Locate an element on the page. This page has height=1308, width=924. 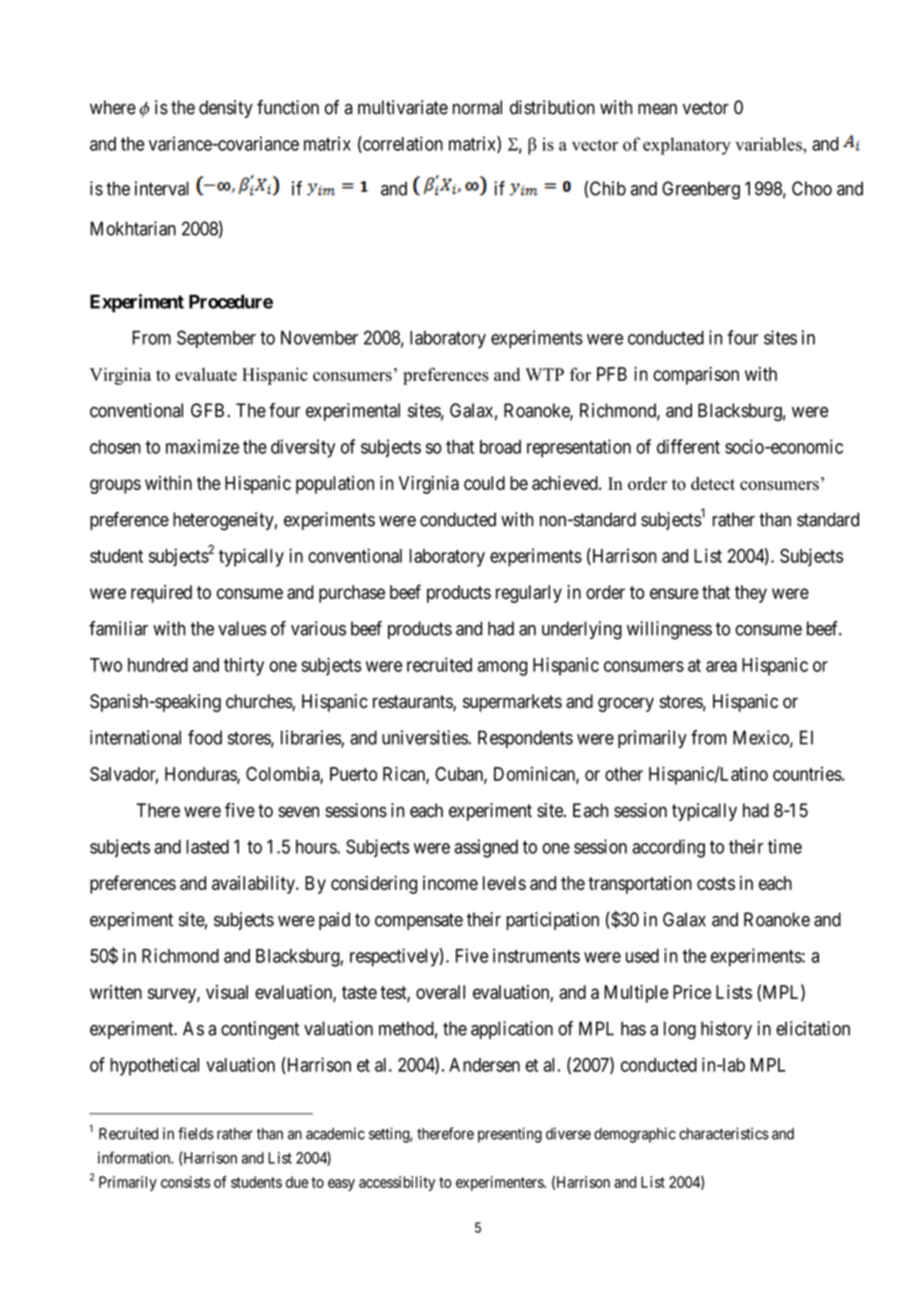
normal is located at coordinates (477, 107).
